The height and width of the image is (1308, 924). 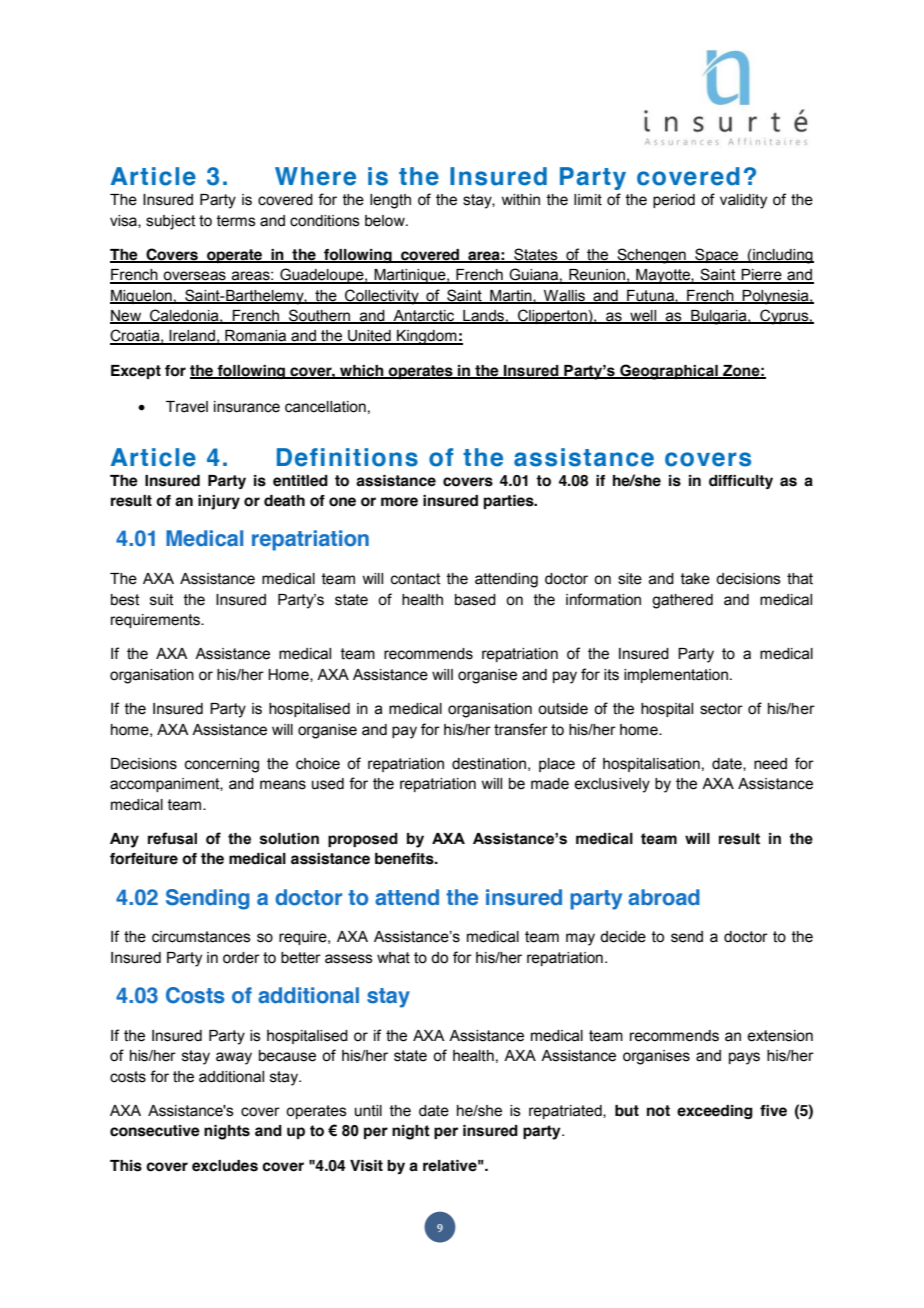 What do you see at coordinates (236, 221) in the image?
I see `terms` at bounding box center [236, 221].
